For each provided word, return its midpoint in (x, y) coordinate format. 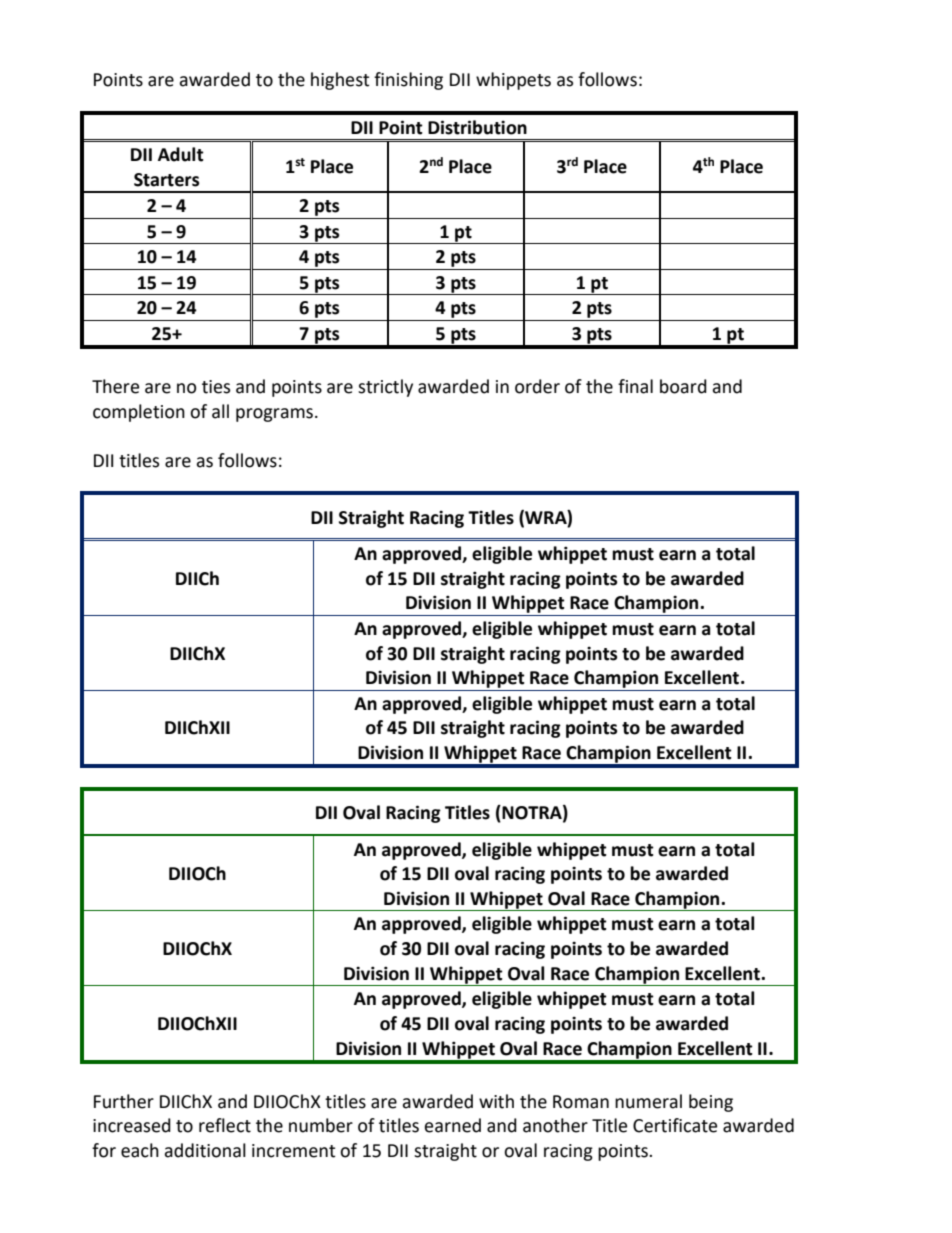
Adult (181, 154)
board (683, 386)
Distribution (477, 127)
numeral (648, 1101)
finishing (408, 81)
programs (274, 415)
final (635, 386)
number (321, 1125)
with (496, 1101)
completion (139, 413)
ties (216, 387)
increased (132, 1125)
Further (124, 1101)
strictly (385, 388)
